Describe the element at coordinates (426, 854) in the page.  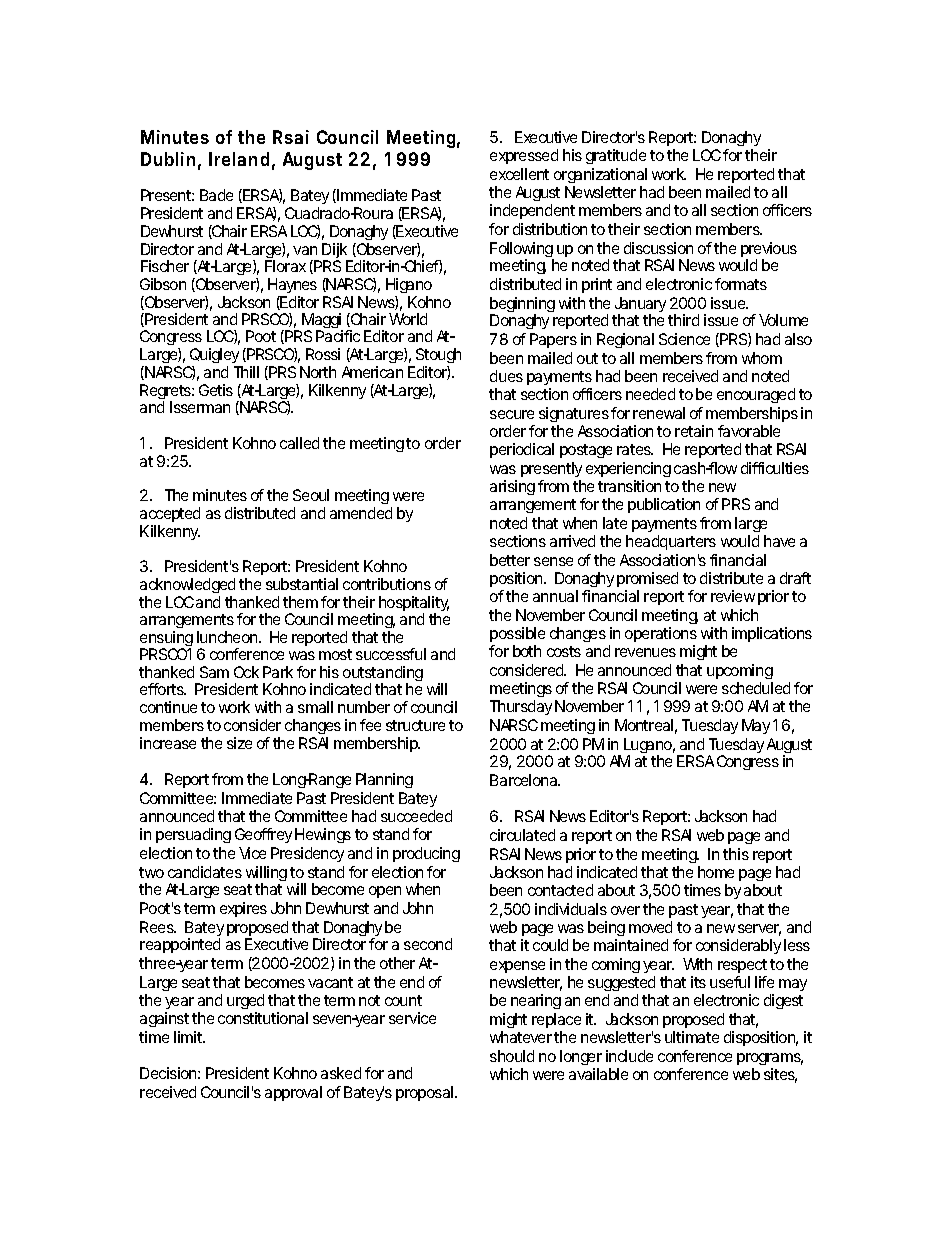
I see `producing` at that location.
